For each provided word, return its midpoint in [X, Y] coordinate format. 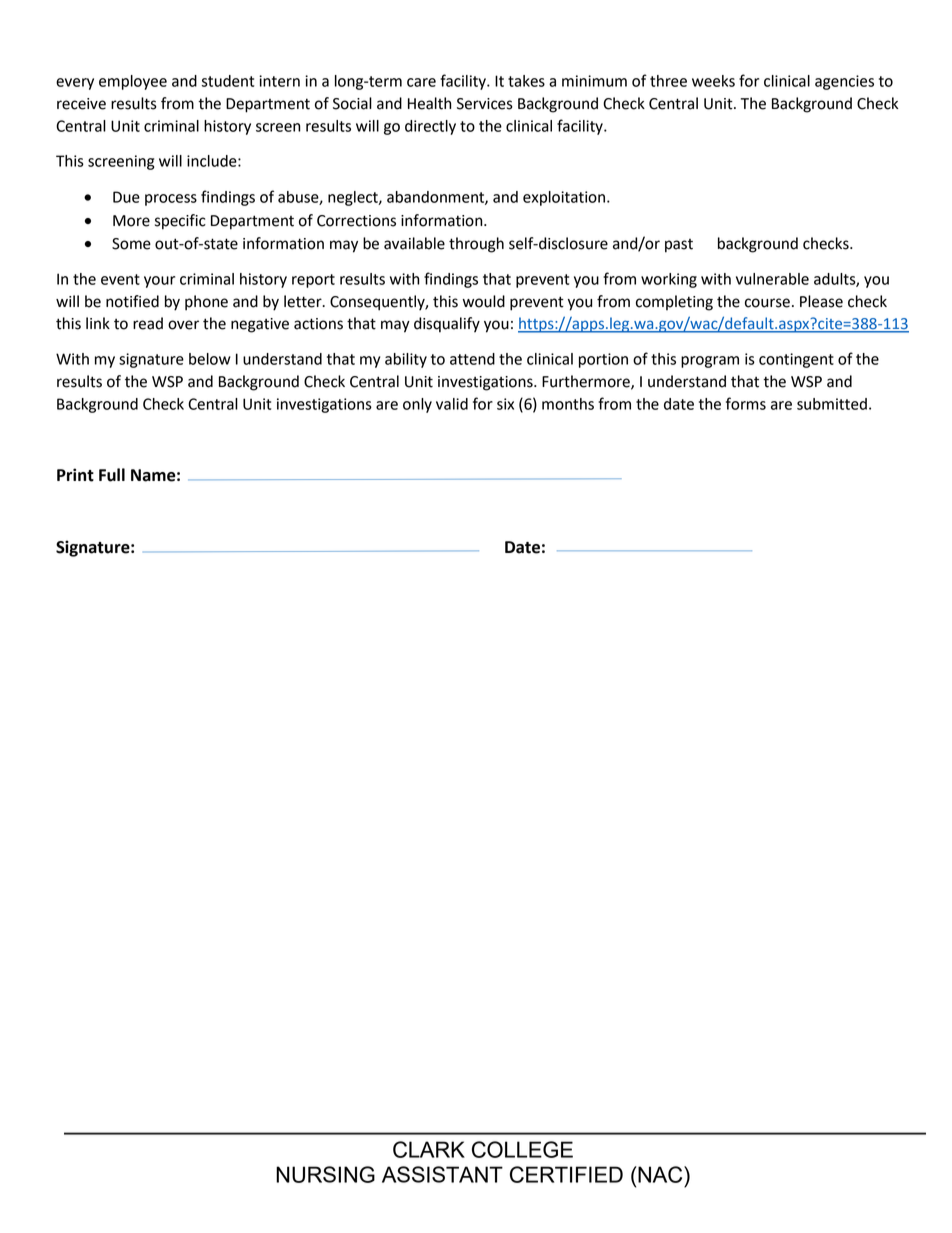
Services [485, 104]
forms [746, 403]
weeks [713, 81]
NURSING [325, 1174]
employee [133, 82]
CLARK [429, 1149]
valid [452, 404]
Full [112, 475]
